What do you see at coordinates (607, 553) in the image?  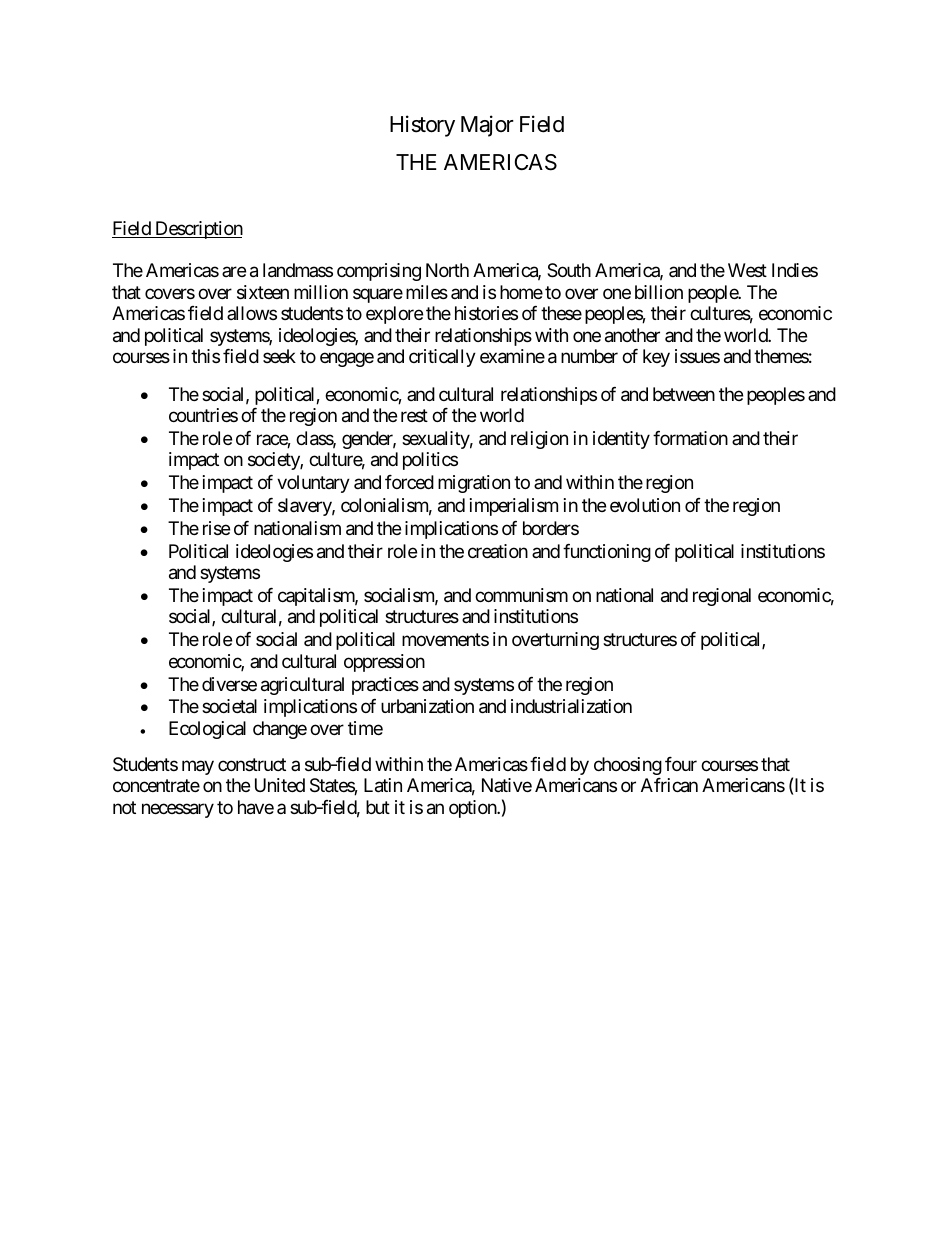 I see `functioning` at bounding box center [607, 553].
